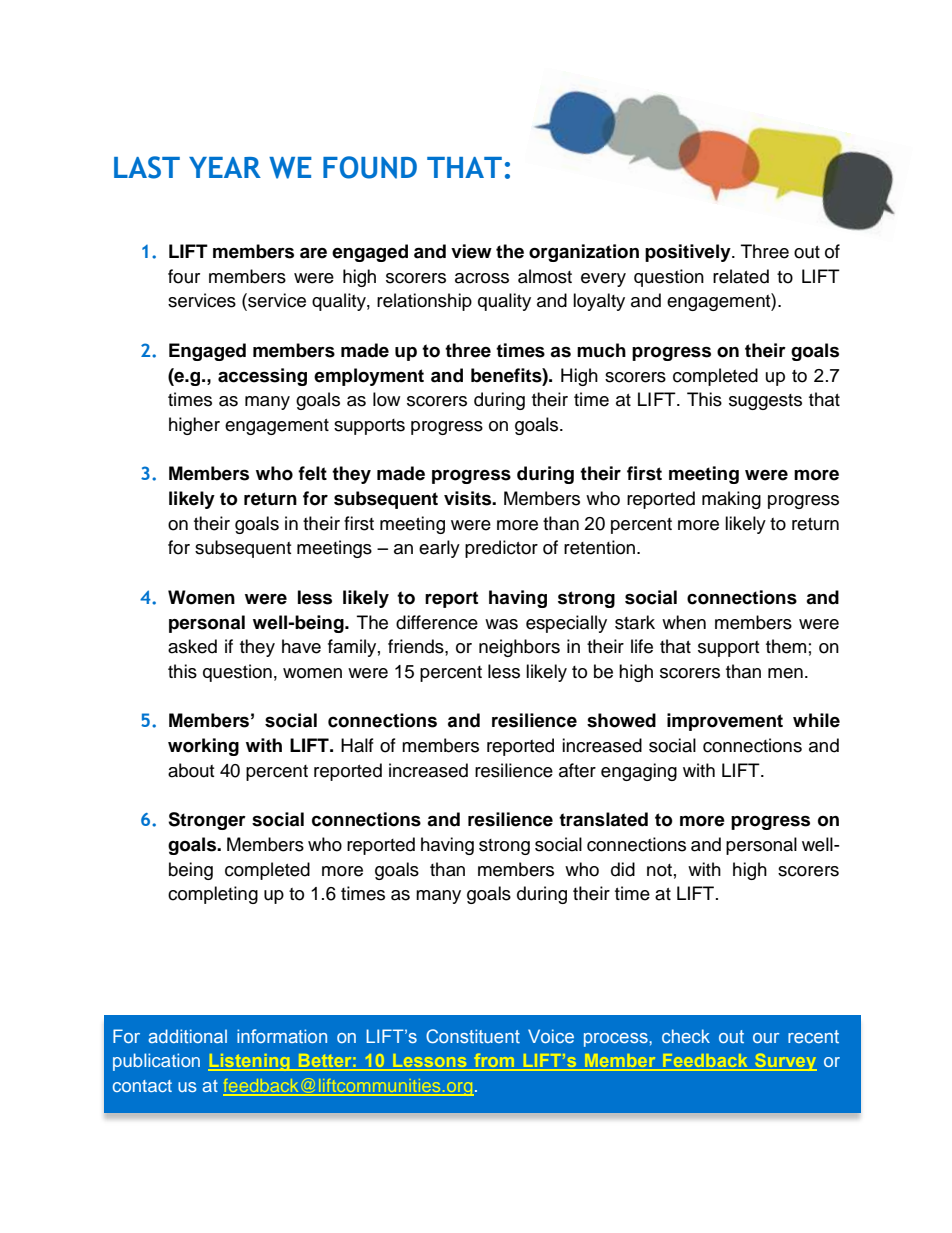  What do you see at coordinates (494, 1062) in the screenshot?
I see `from` at bounding box center [494, 1062].
